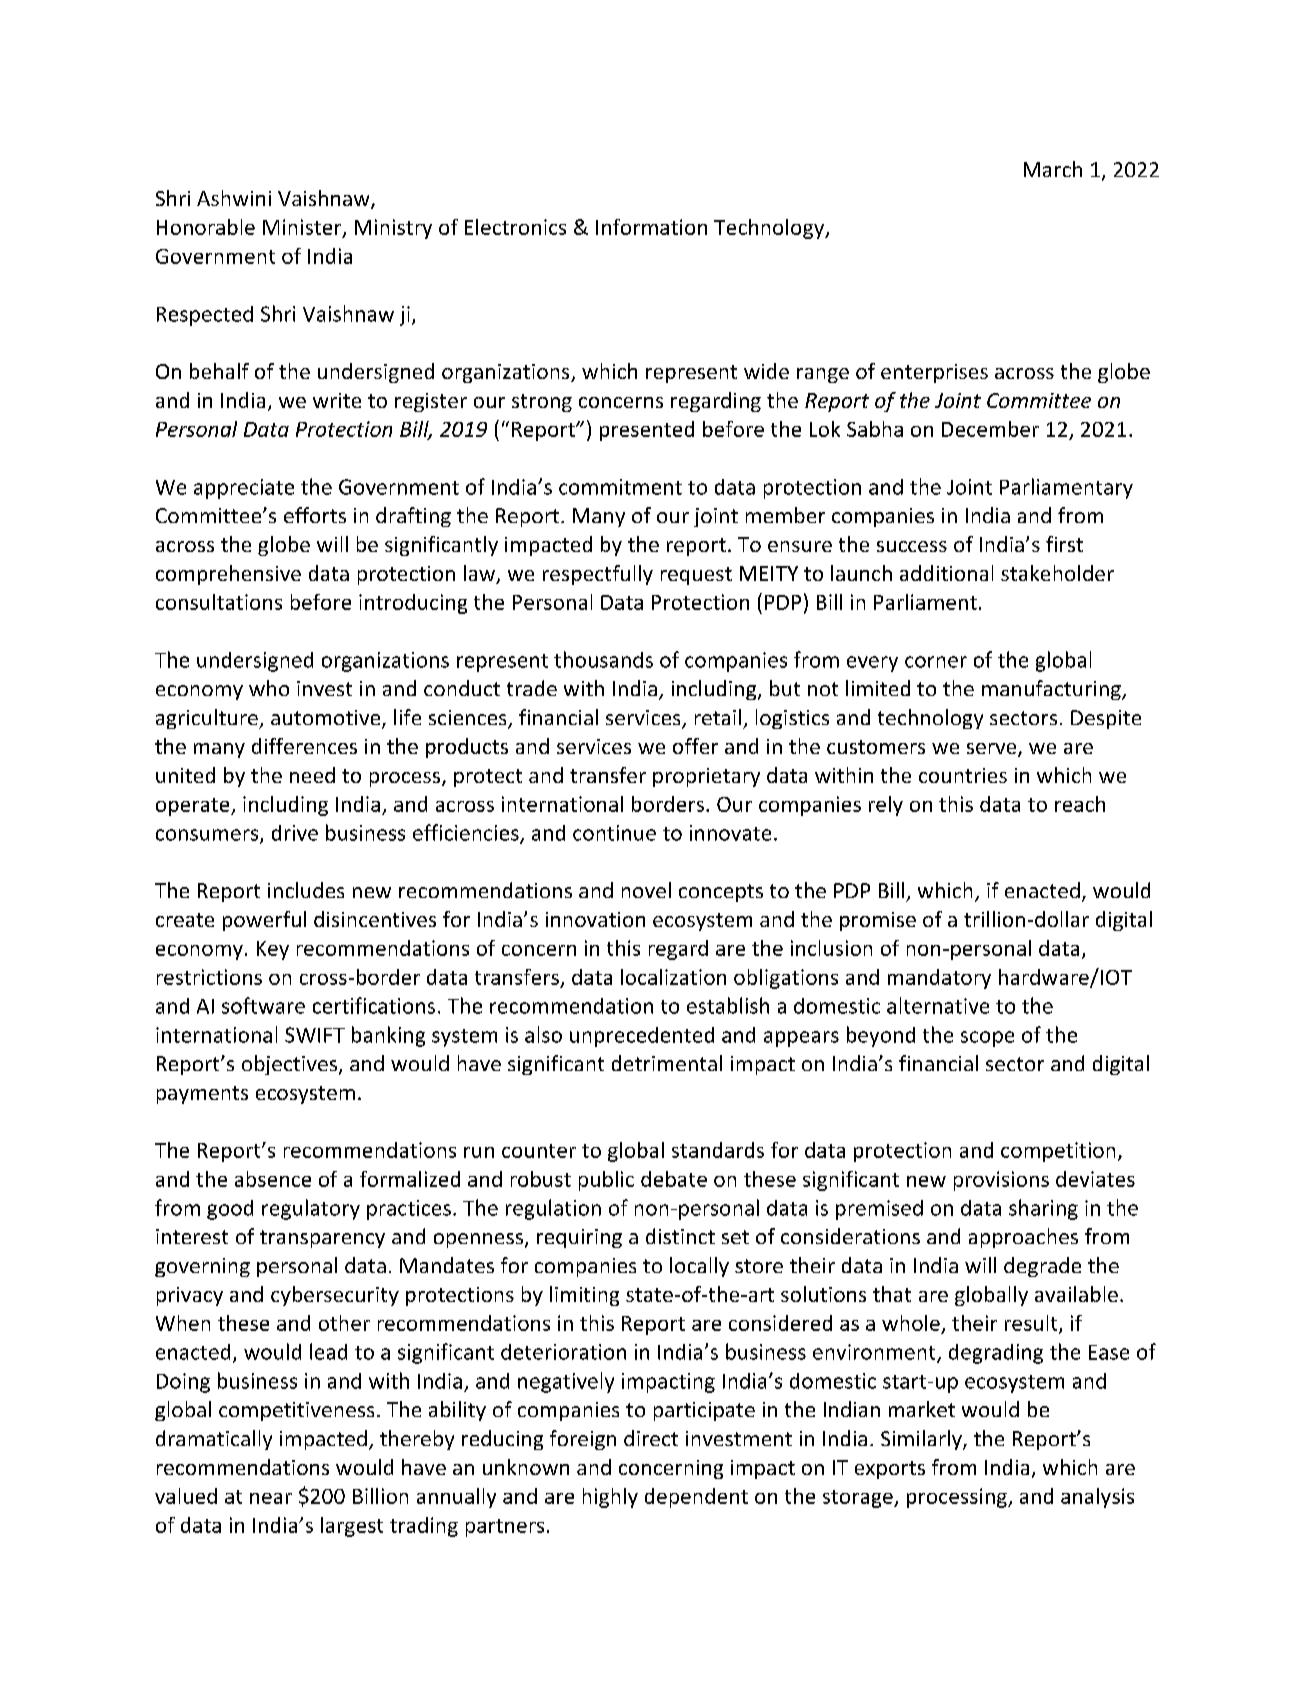 Image resolution: width=1315 pixels, height=1701 pixels. Describe the element at coordinates (303, 228) in the image. I see `Minister` at that location.
